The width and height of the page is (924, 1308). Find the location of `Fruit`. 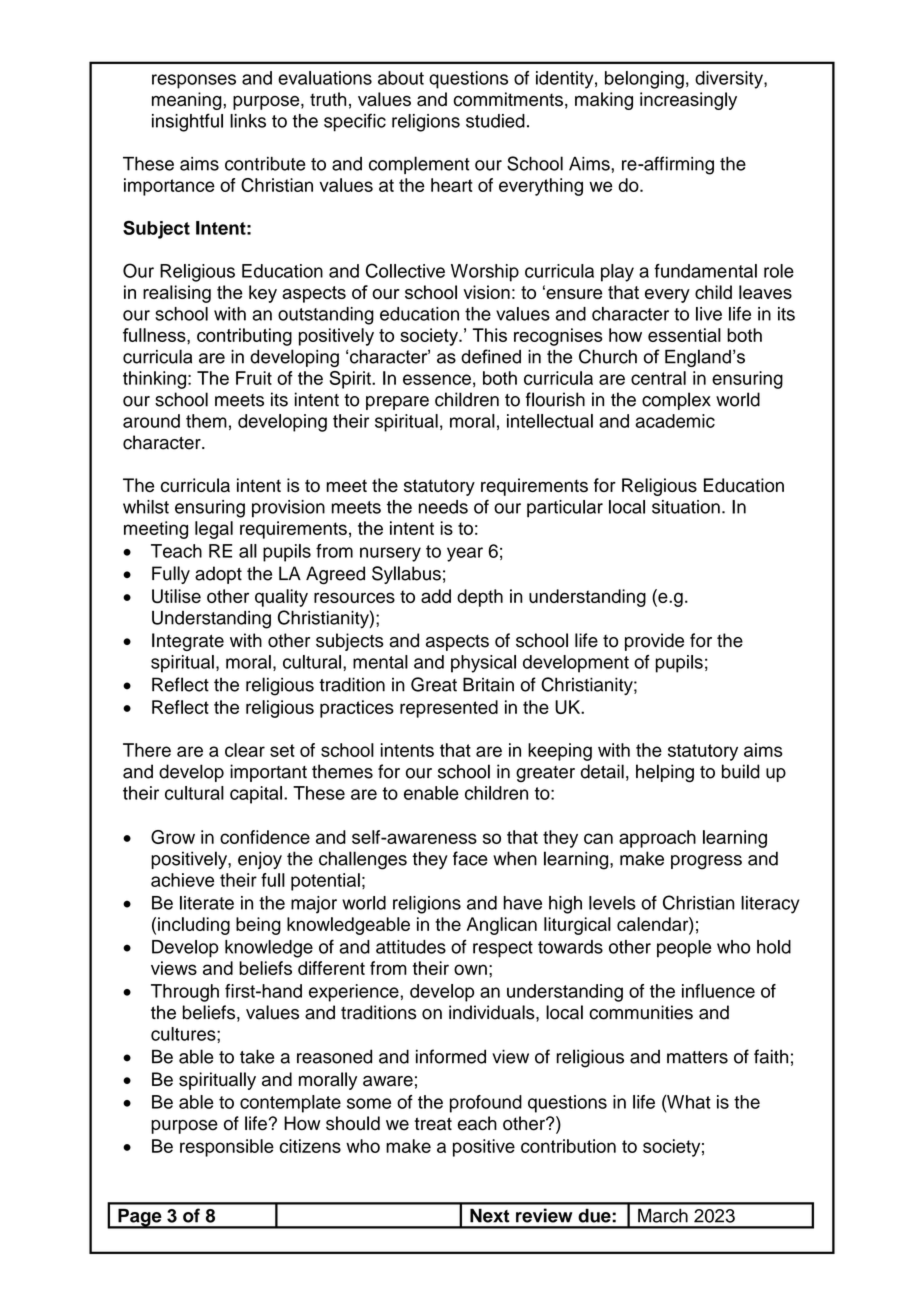

Fruit is located at coordinates (254, 378).
